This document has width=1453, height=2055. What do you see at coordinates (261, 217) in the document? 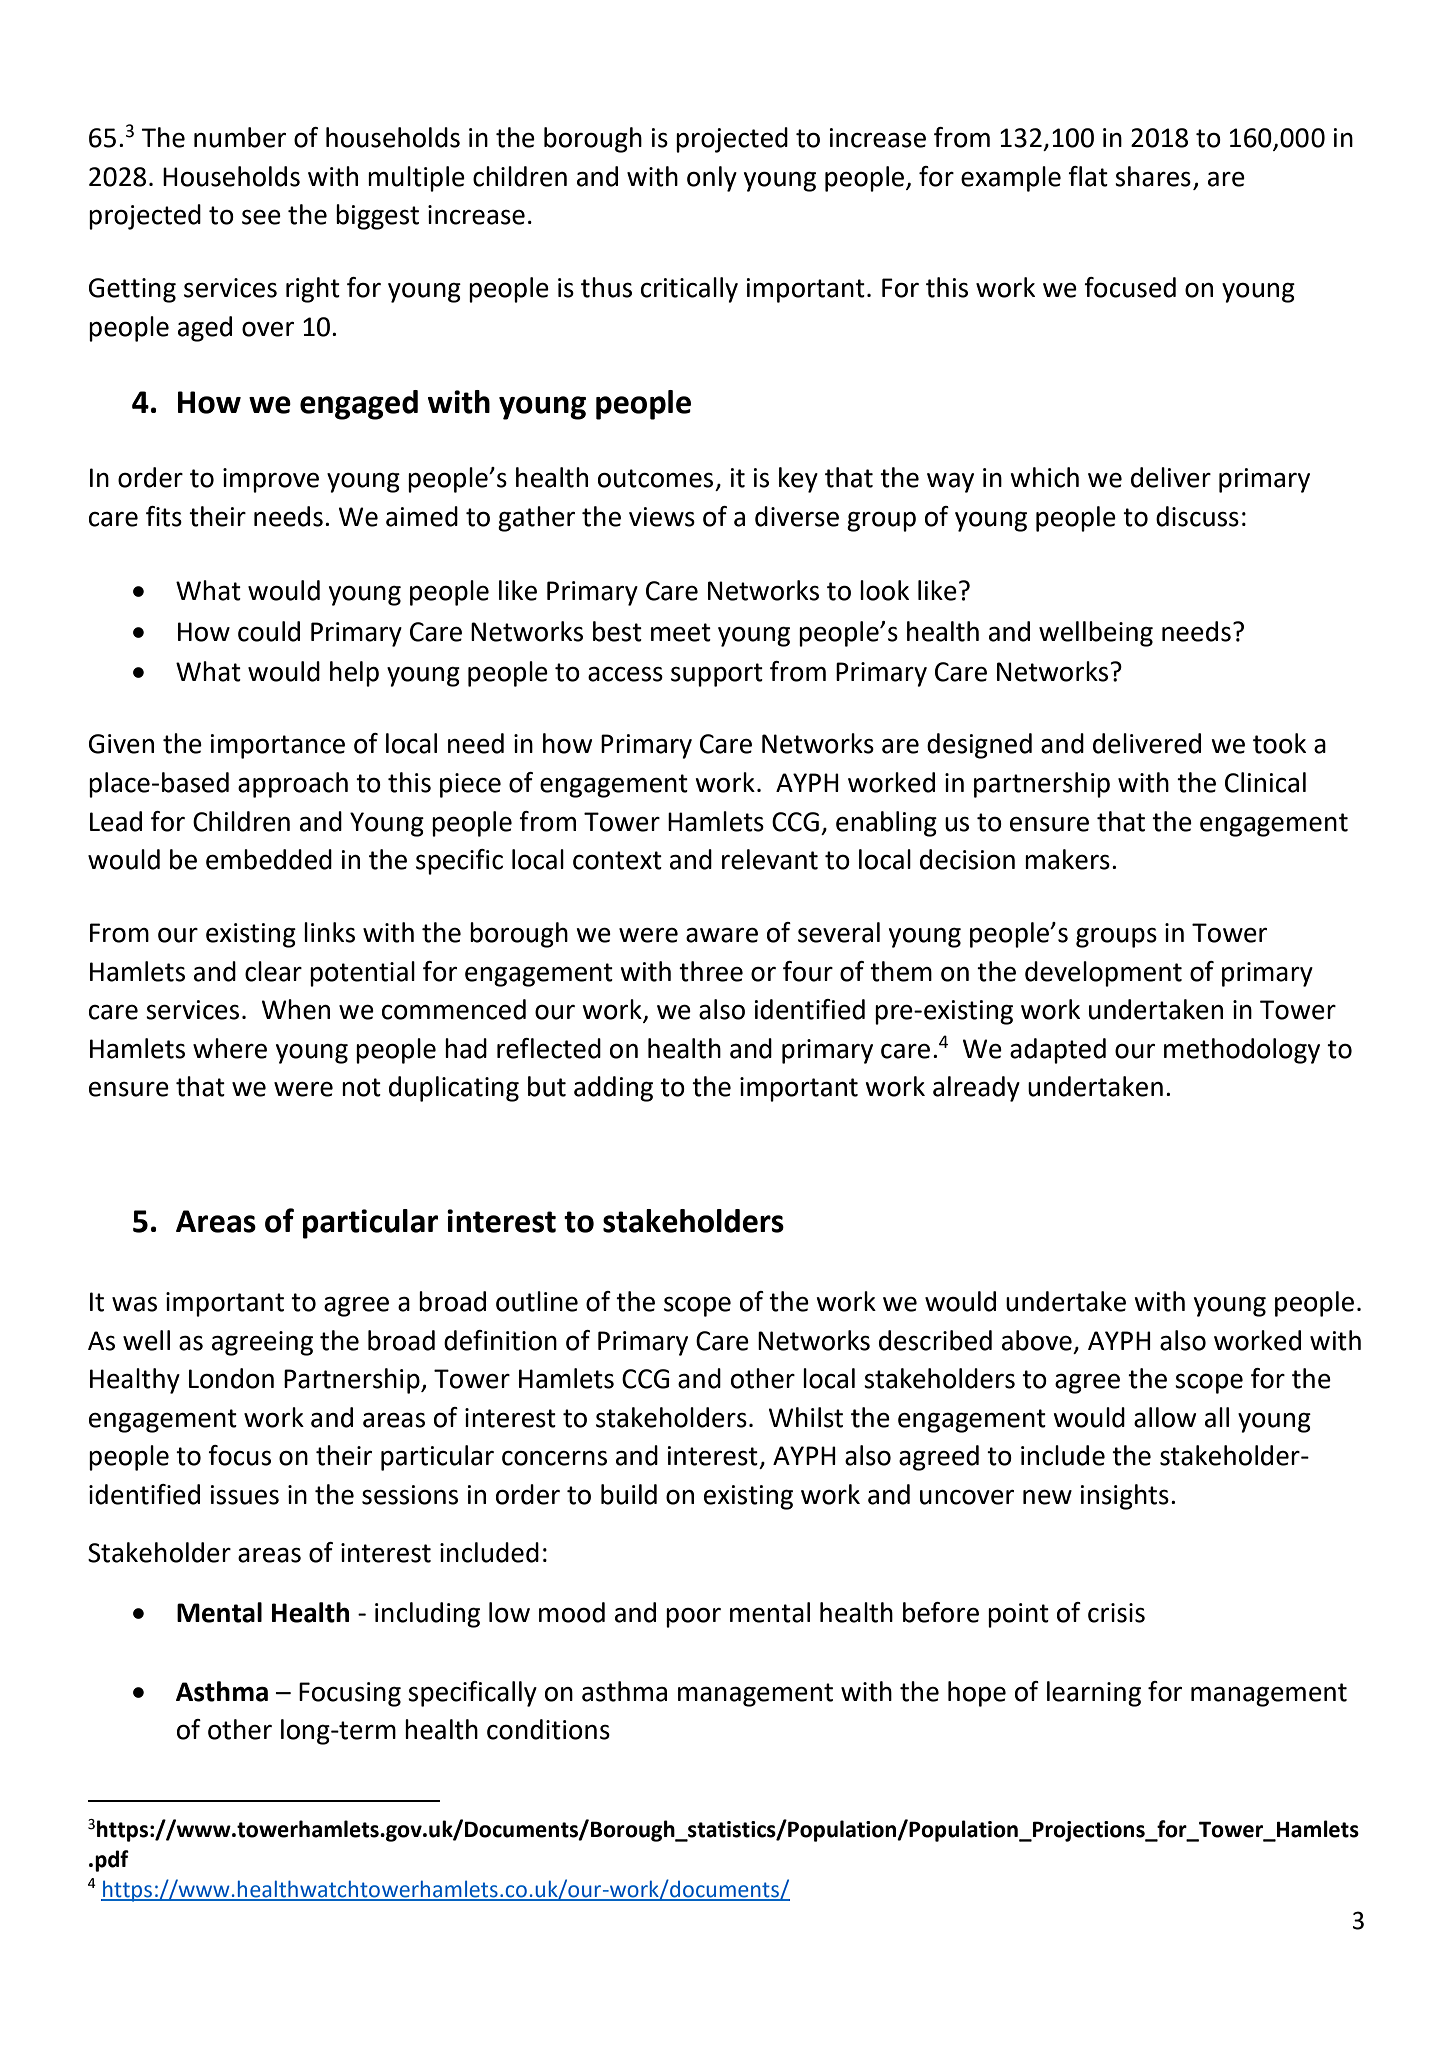
I see `see` at bounding box center [261, 217].
